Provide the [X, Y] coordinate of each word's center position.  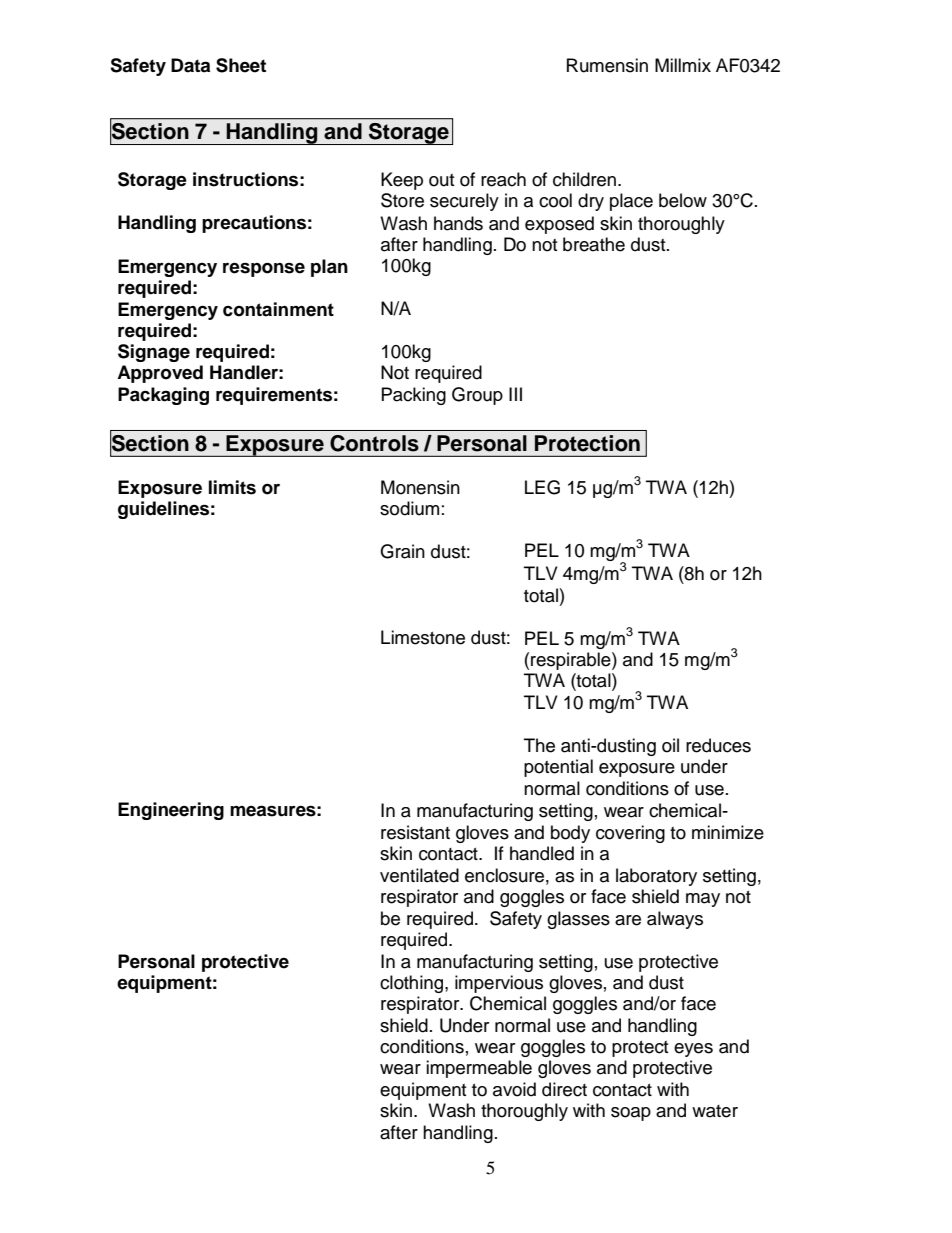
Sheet [241, 65]
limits [232, 487]
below [683, 200]
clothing [413, 984]
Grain [402, 551]
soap [631, 1114]
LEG [542, 487]
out [441, 180]
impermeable [479, 1069]
